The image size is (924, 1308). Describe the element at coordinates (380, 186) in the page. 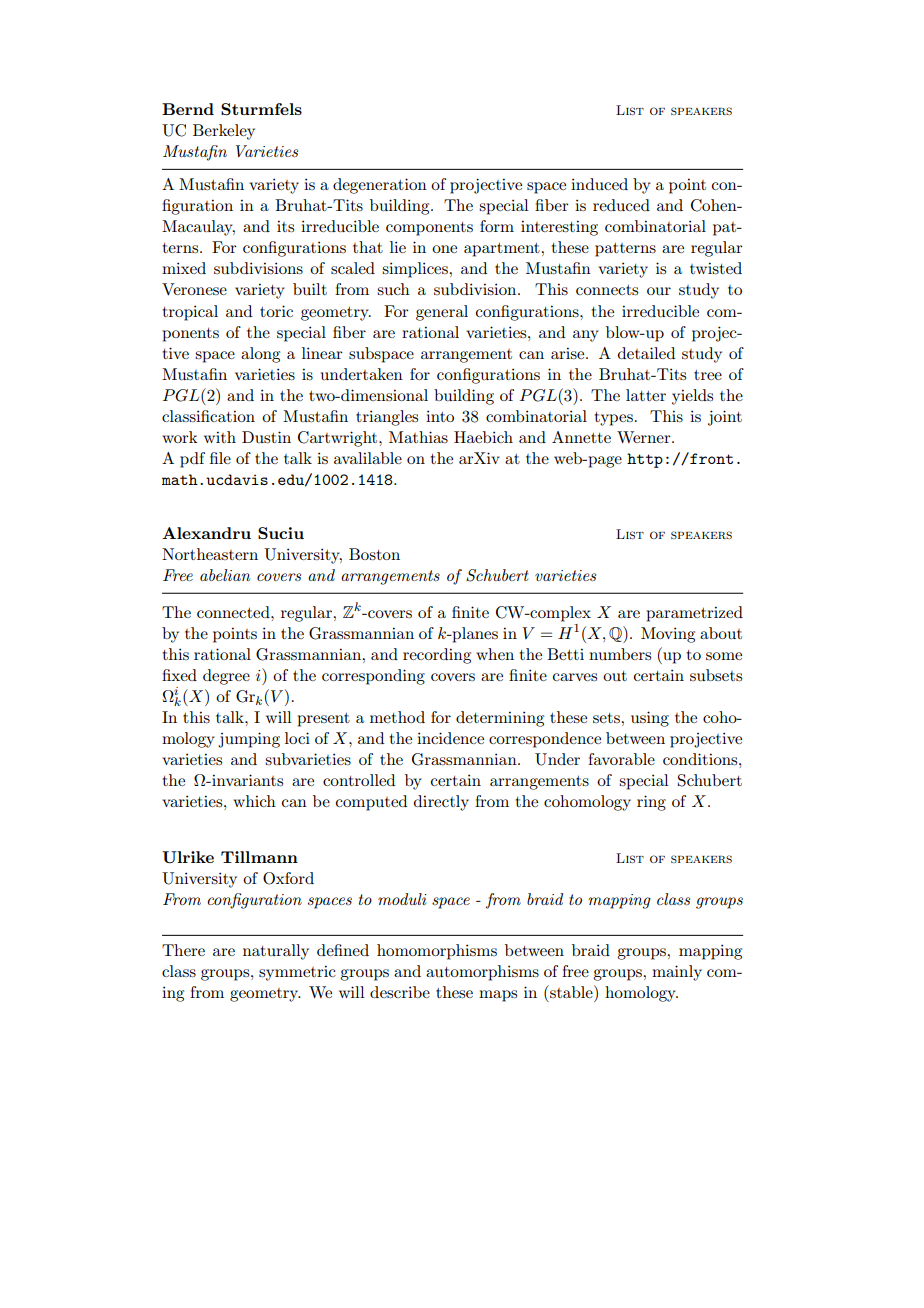

I see `degeneration` at that location.
